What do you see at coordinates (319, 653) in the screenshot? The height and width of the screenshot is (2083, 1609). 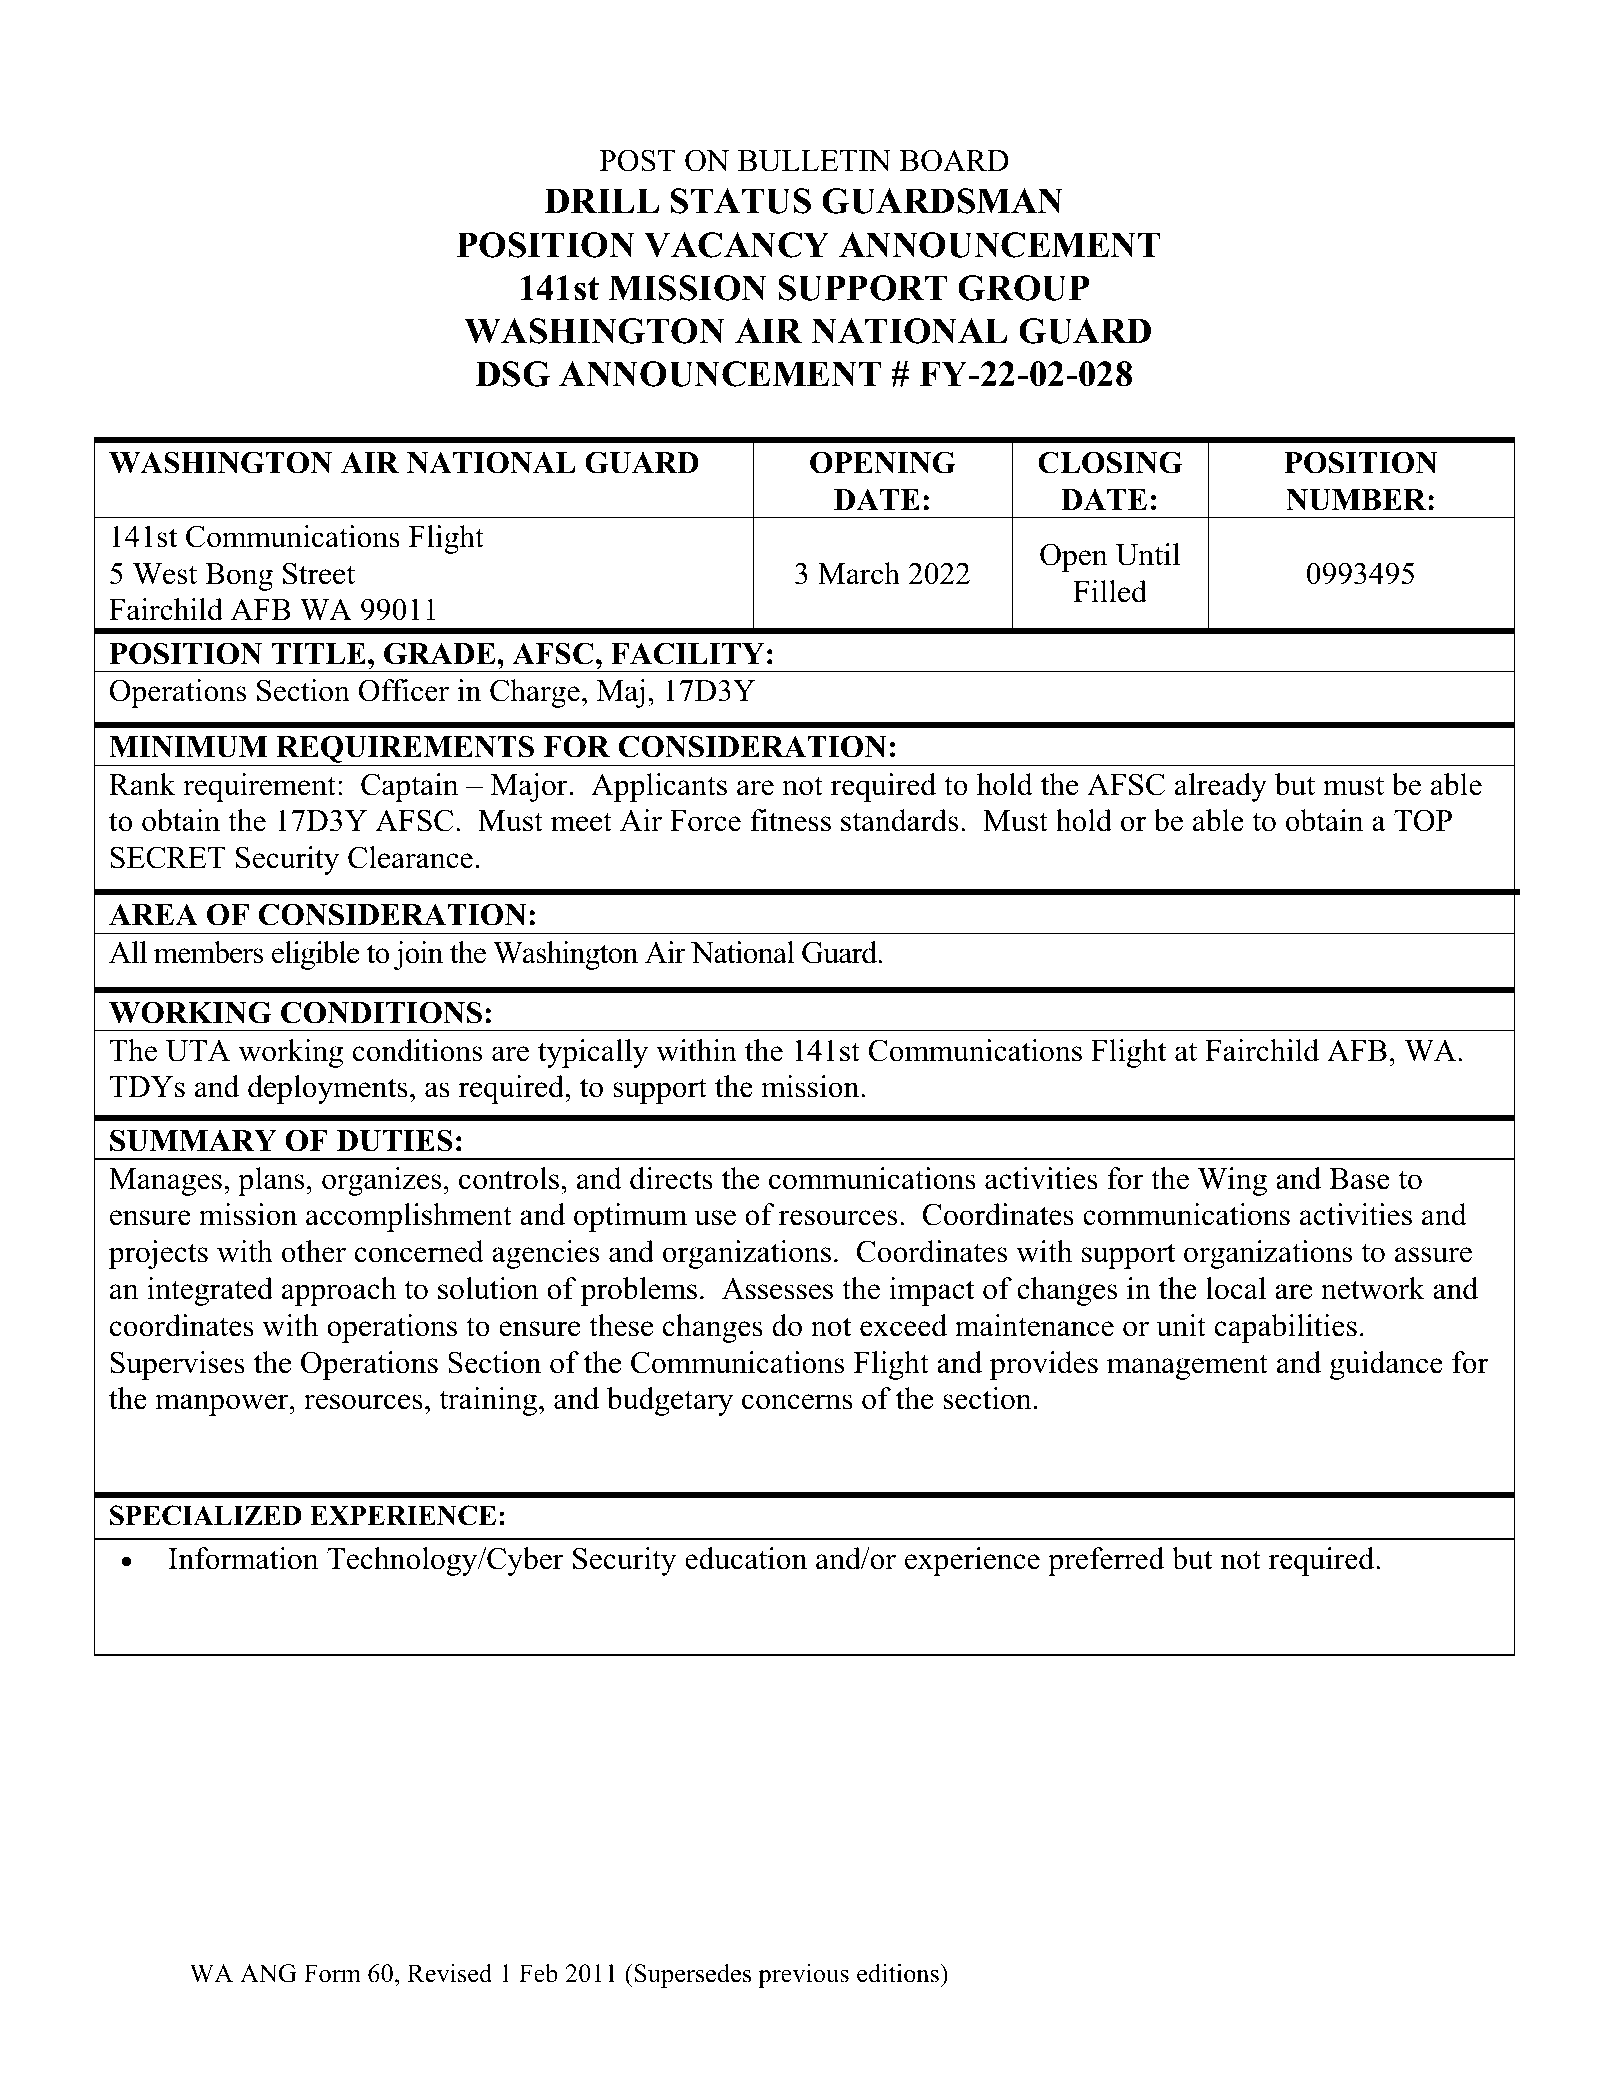 I see `TITLE` at bounding box center [319, 653].
